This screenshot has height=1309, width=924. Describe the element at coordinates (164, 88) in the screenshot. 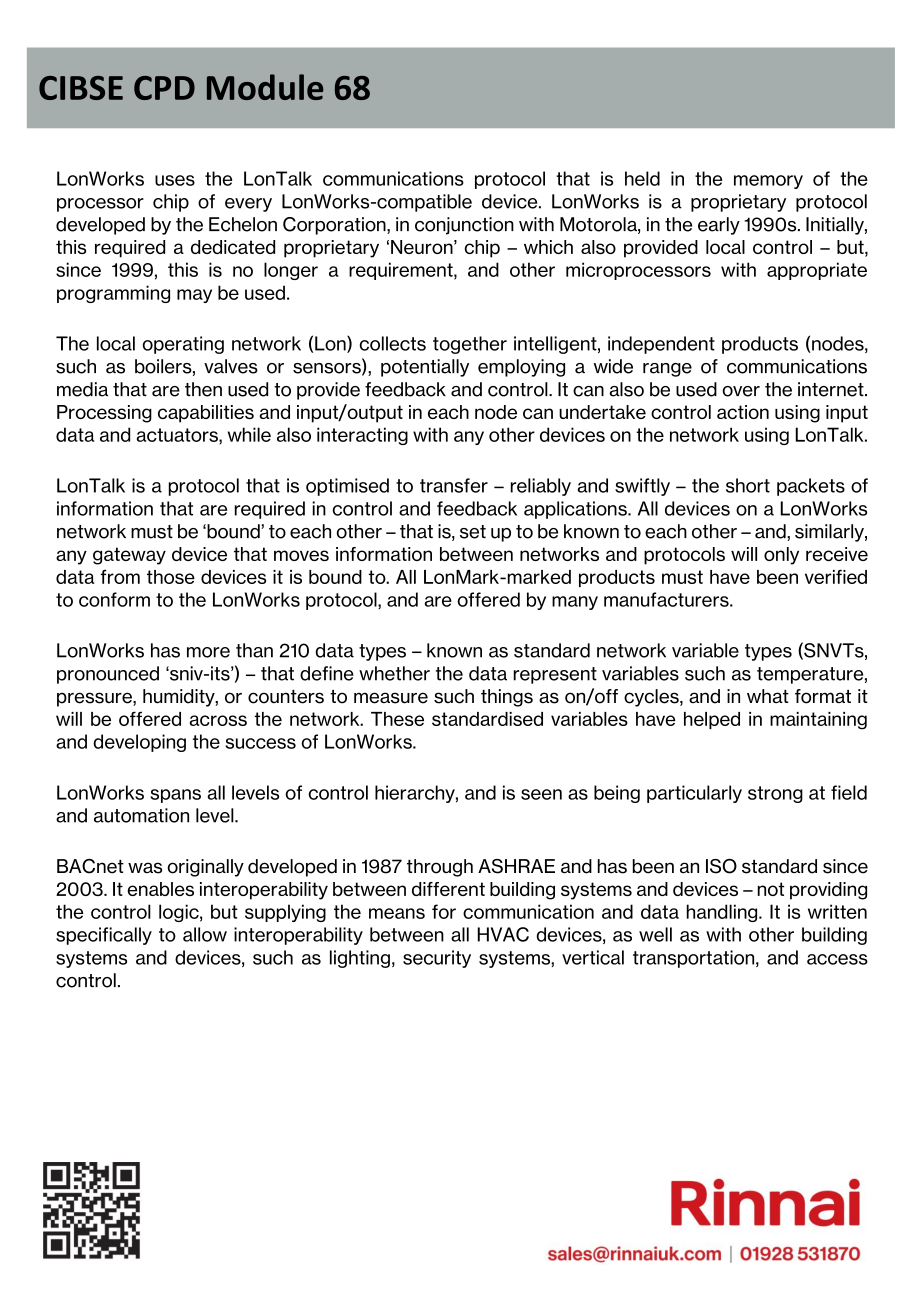

I see `CPD` at that location.
